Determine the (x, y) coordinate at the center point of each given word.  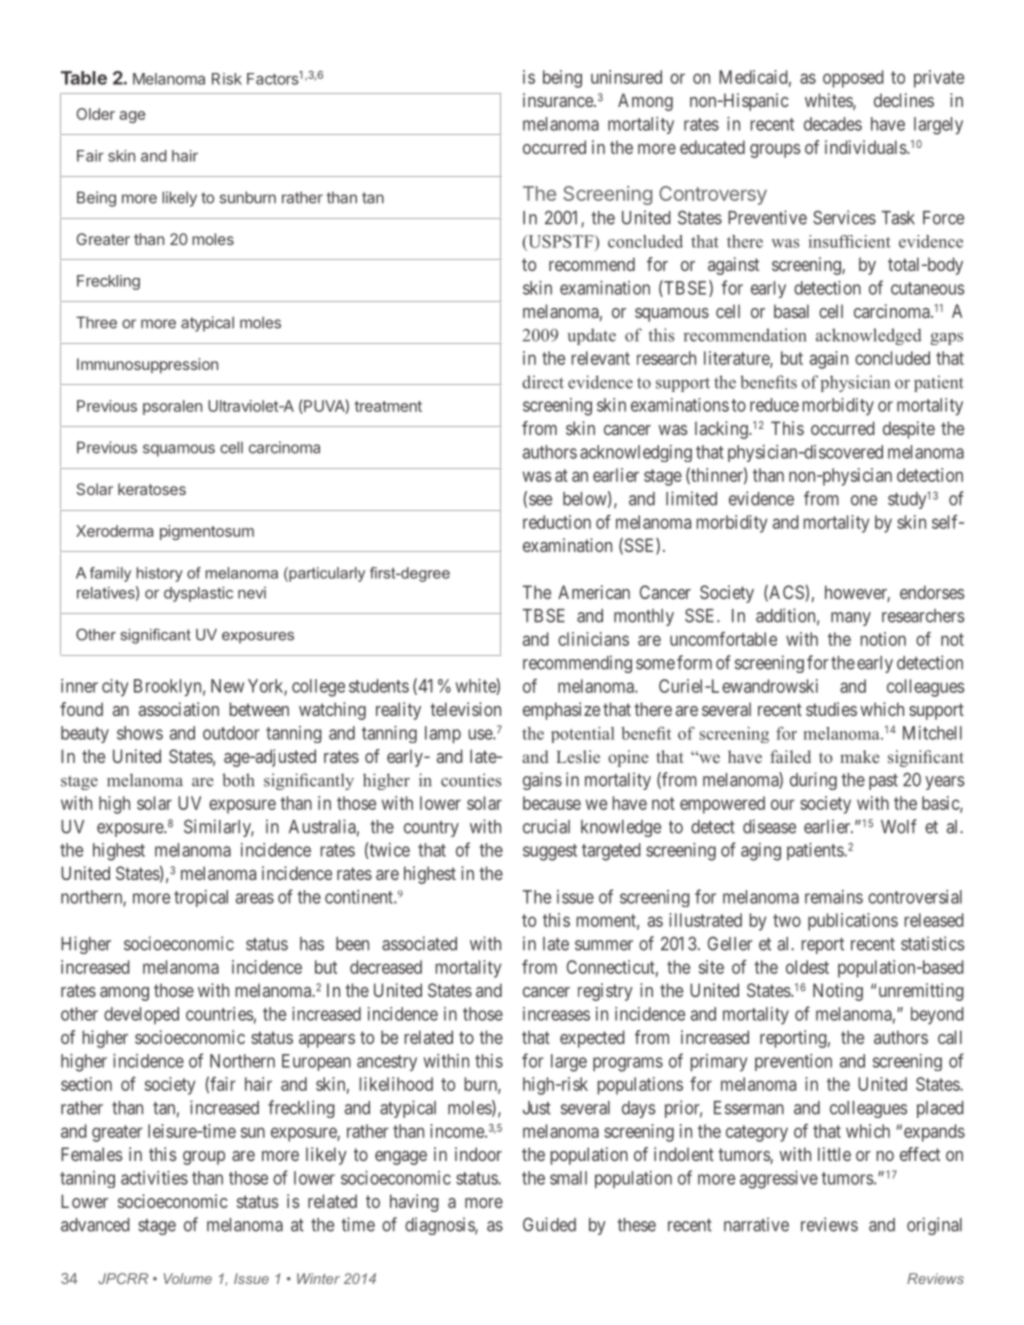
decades (833, 124)
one (864, 500)
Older (96, 114)
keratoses (152, 489)
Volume (188, 1278)
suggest (550, 852)
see (540, 500)
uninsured (626, 77)
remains (834, 897)
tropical (201, 898)
